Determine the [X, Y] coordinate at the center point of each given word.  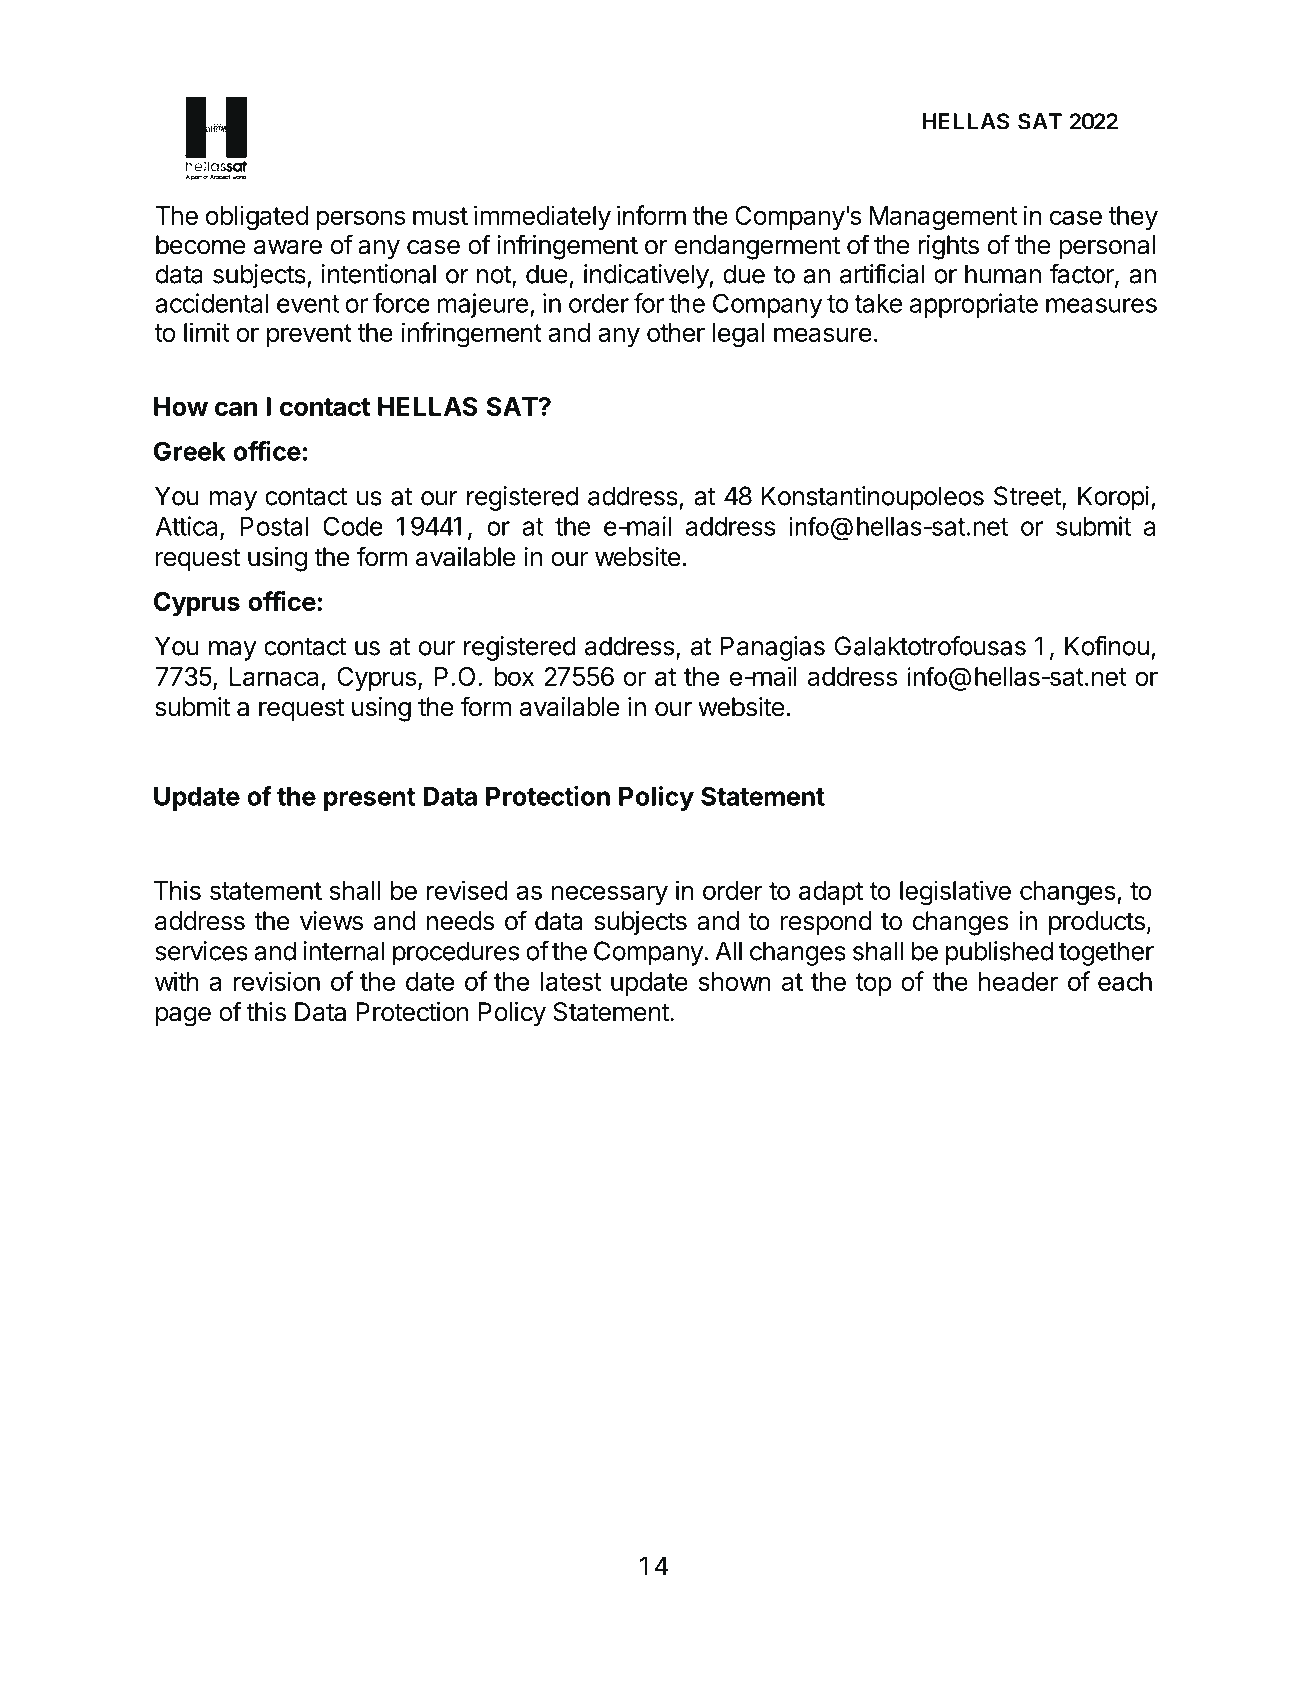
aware [288, 247]
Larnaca [274, 676]
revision [277, 981]
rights [948, 247]
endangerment [757, 247]
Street [1028, 497]
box [514, 676]
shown [734, 981]
